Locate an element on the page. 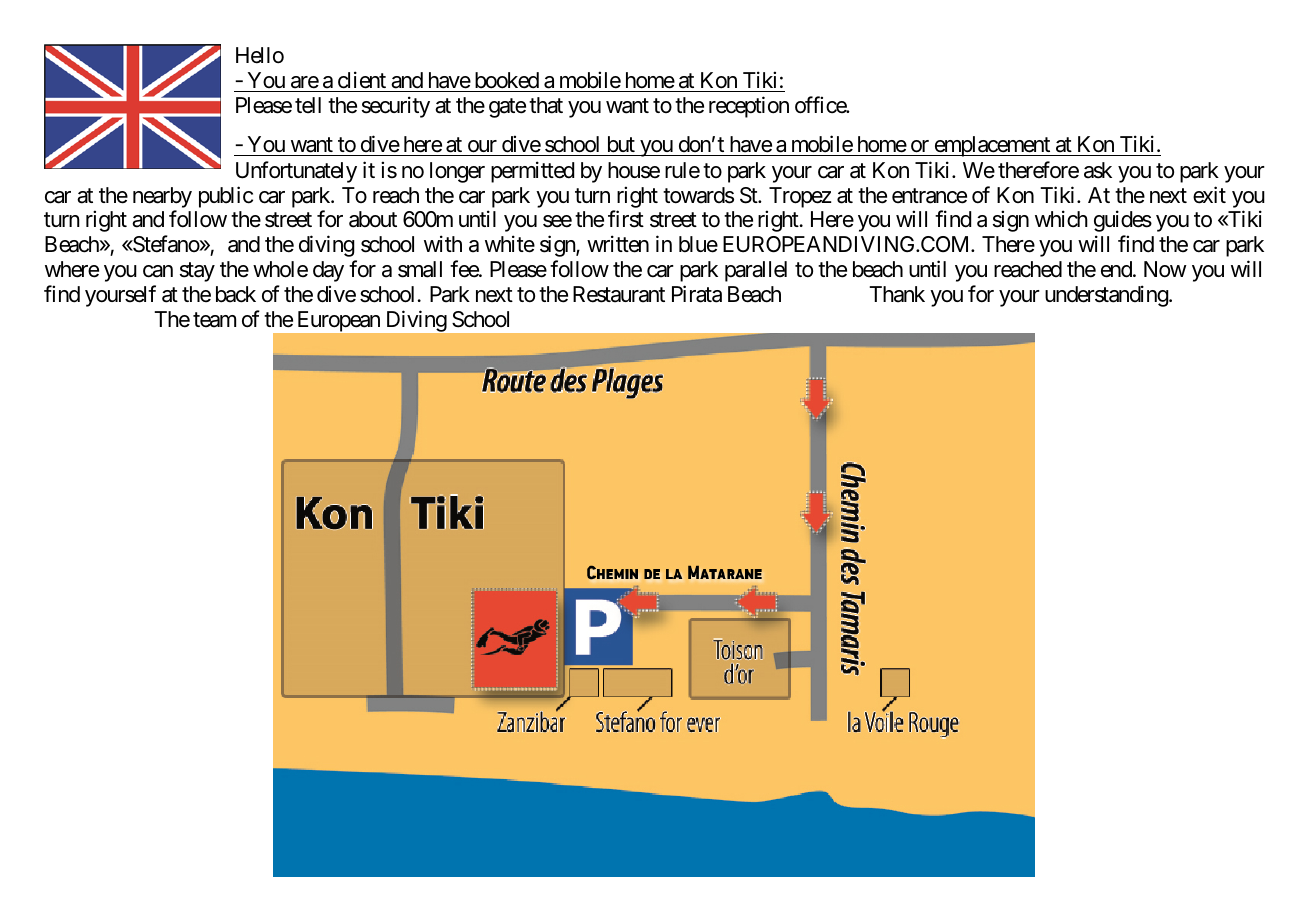 The image size is (1308, 924). emplacement is located at coordinates (992, 146).
